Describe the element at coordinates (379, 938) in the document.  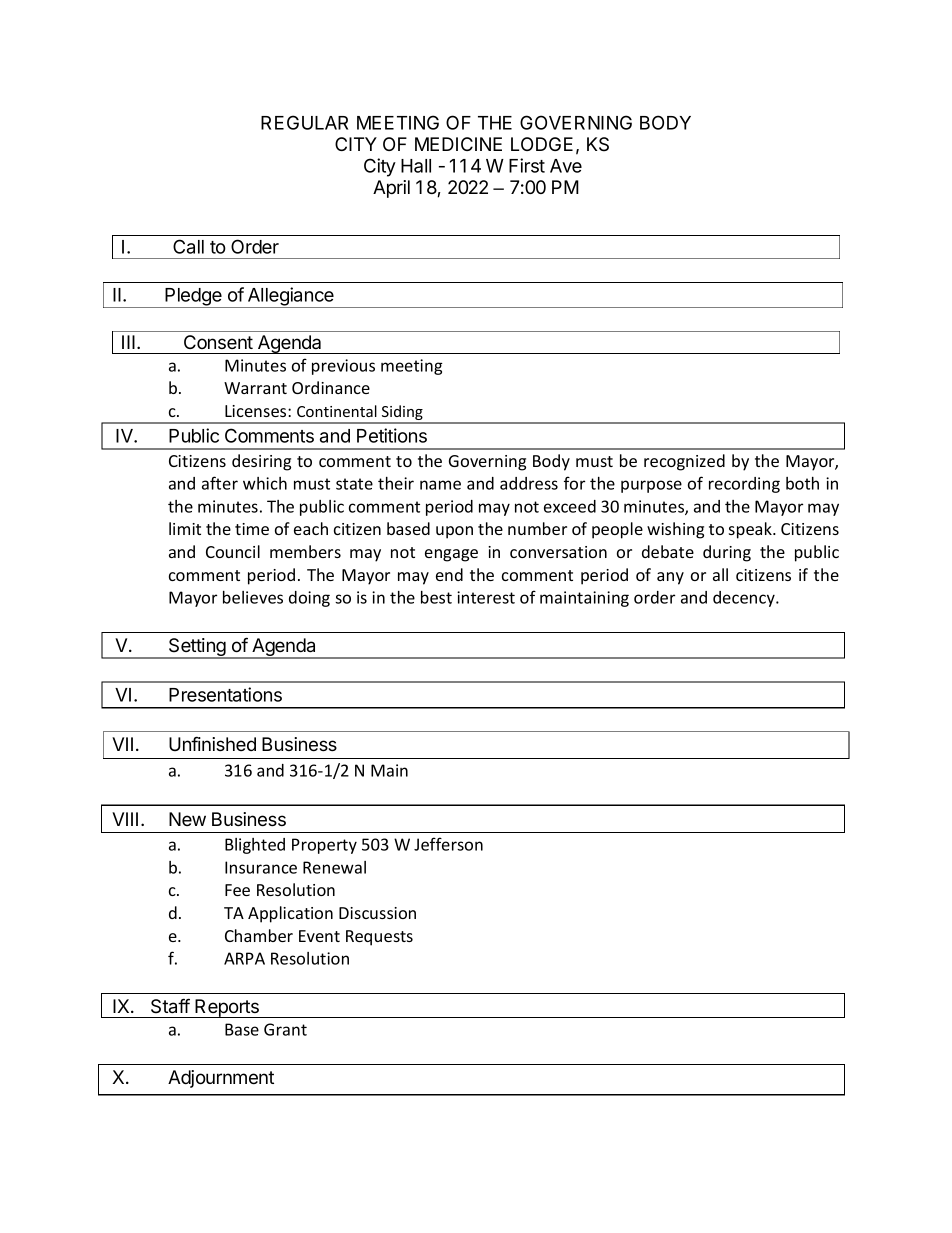
I see `Requests` at that location.
